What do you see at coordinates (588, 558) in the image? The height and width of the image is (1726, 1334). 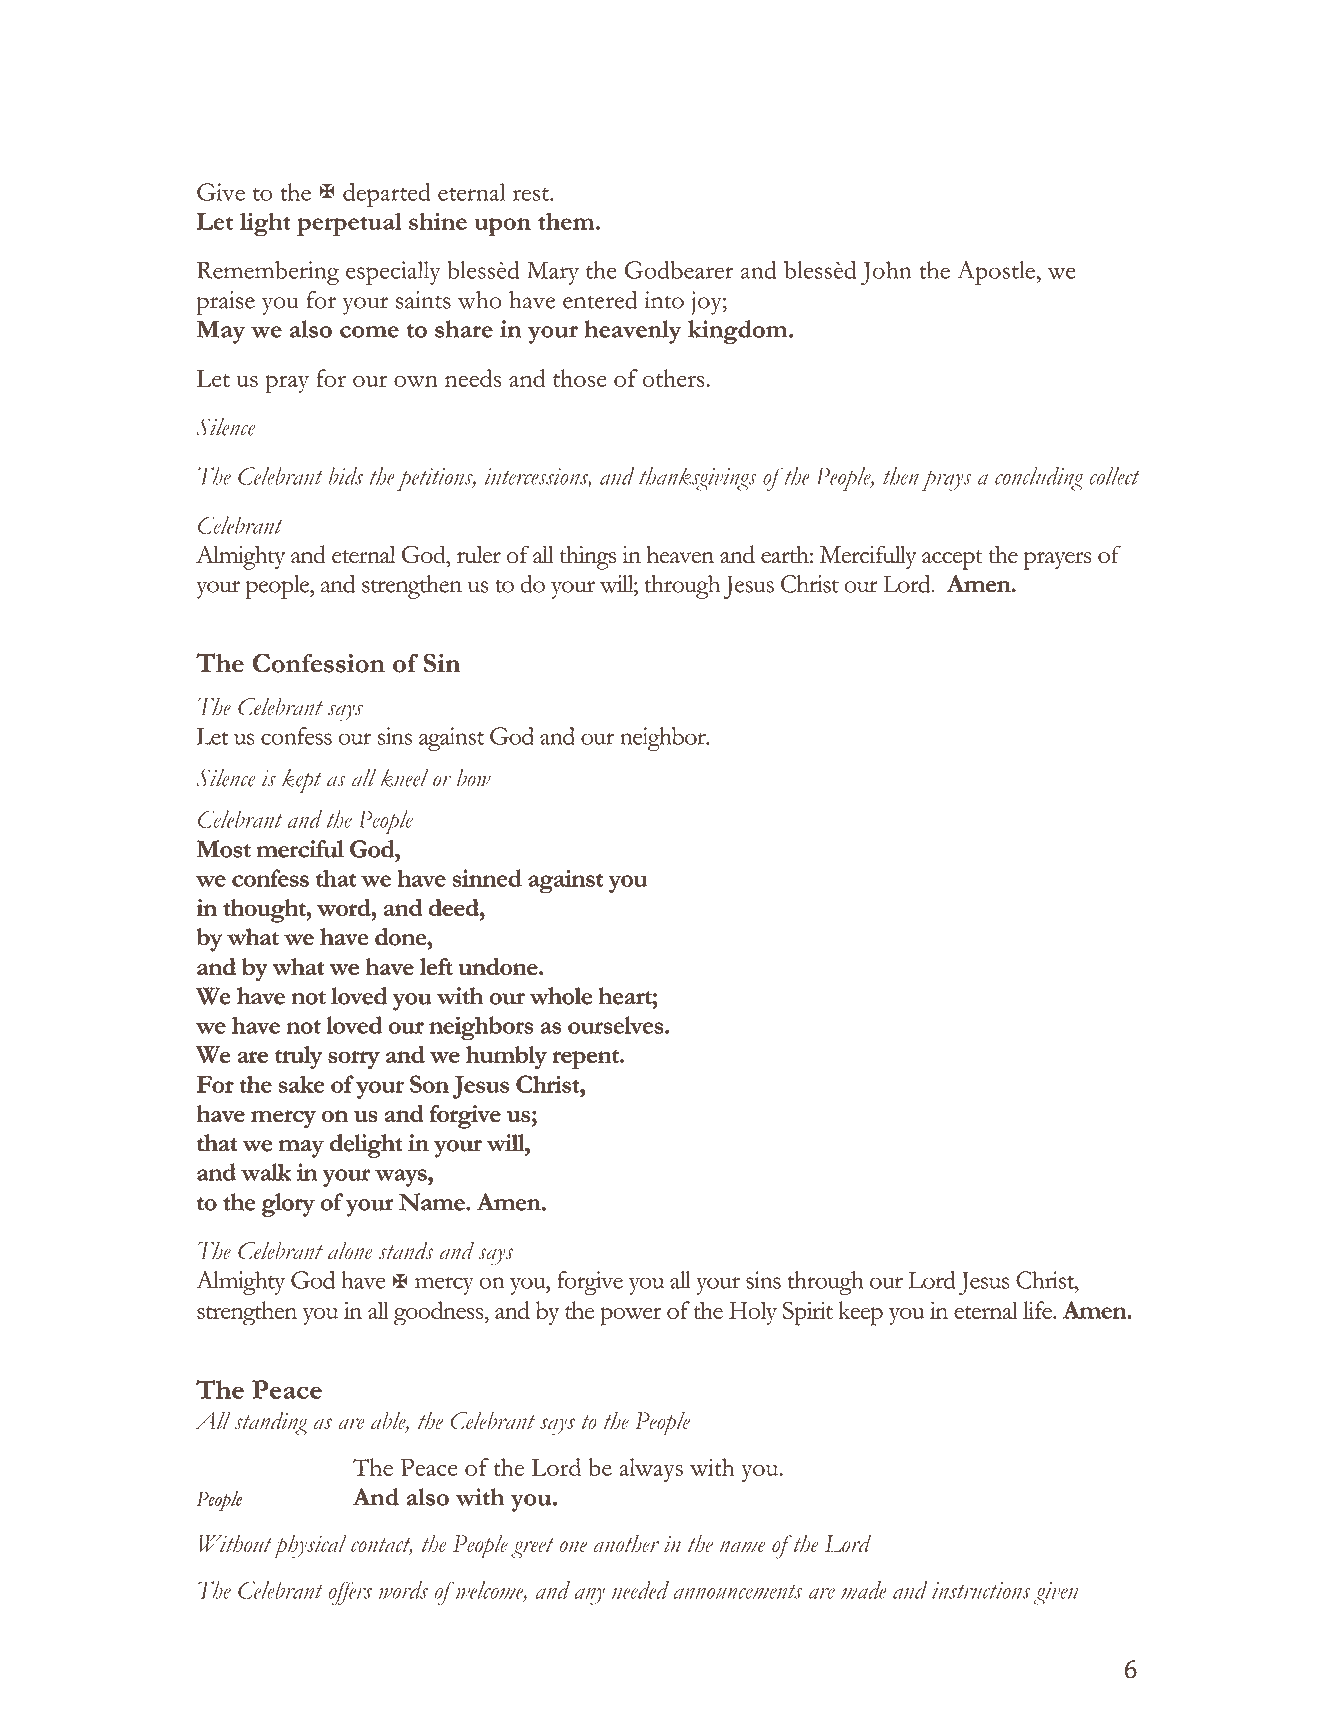 I see `things` at bounding box center [588, 558].
